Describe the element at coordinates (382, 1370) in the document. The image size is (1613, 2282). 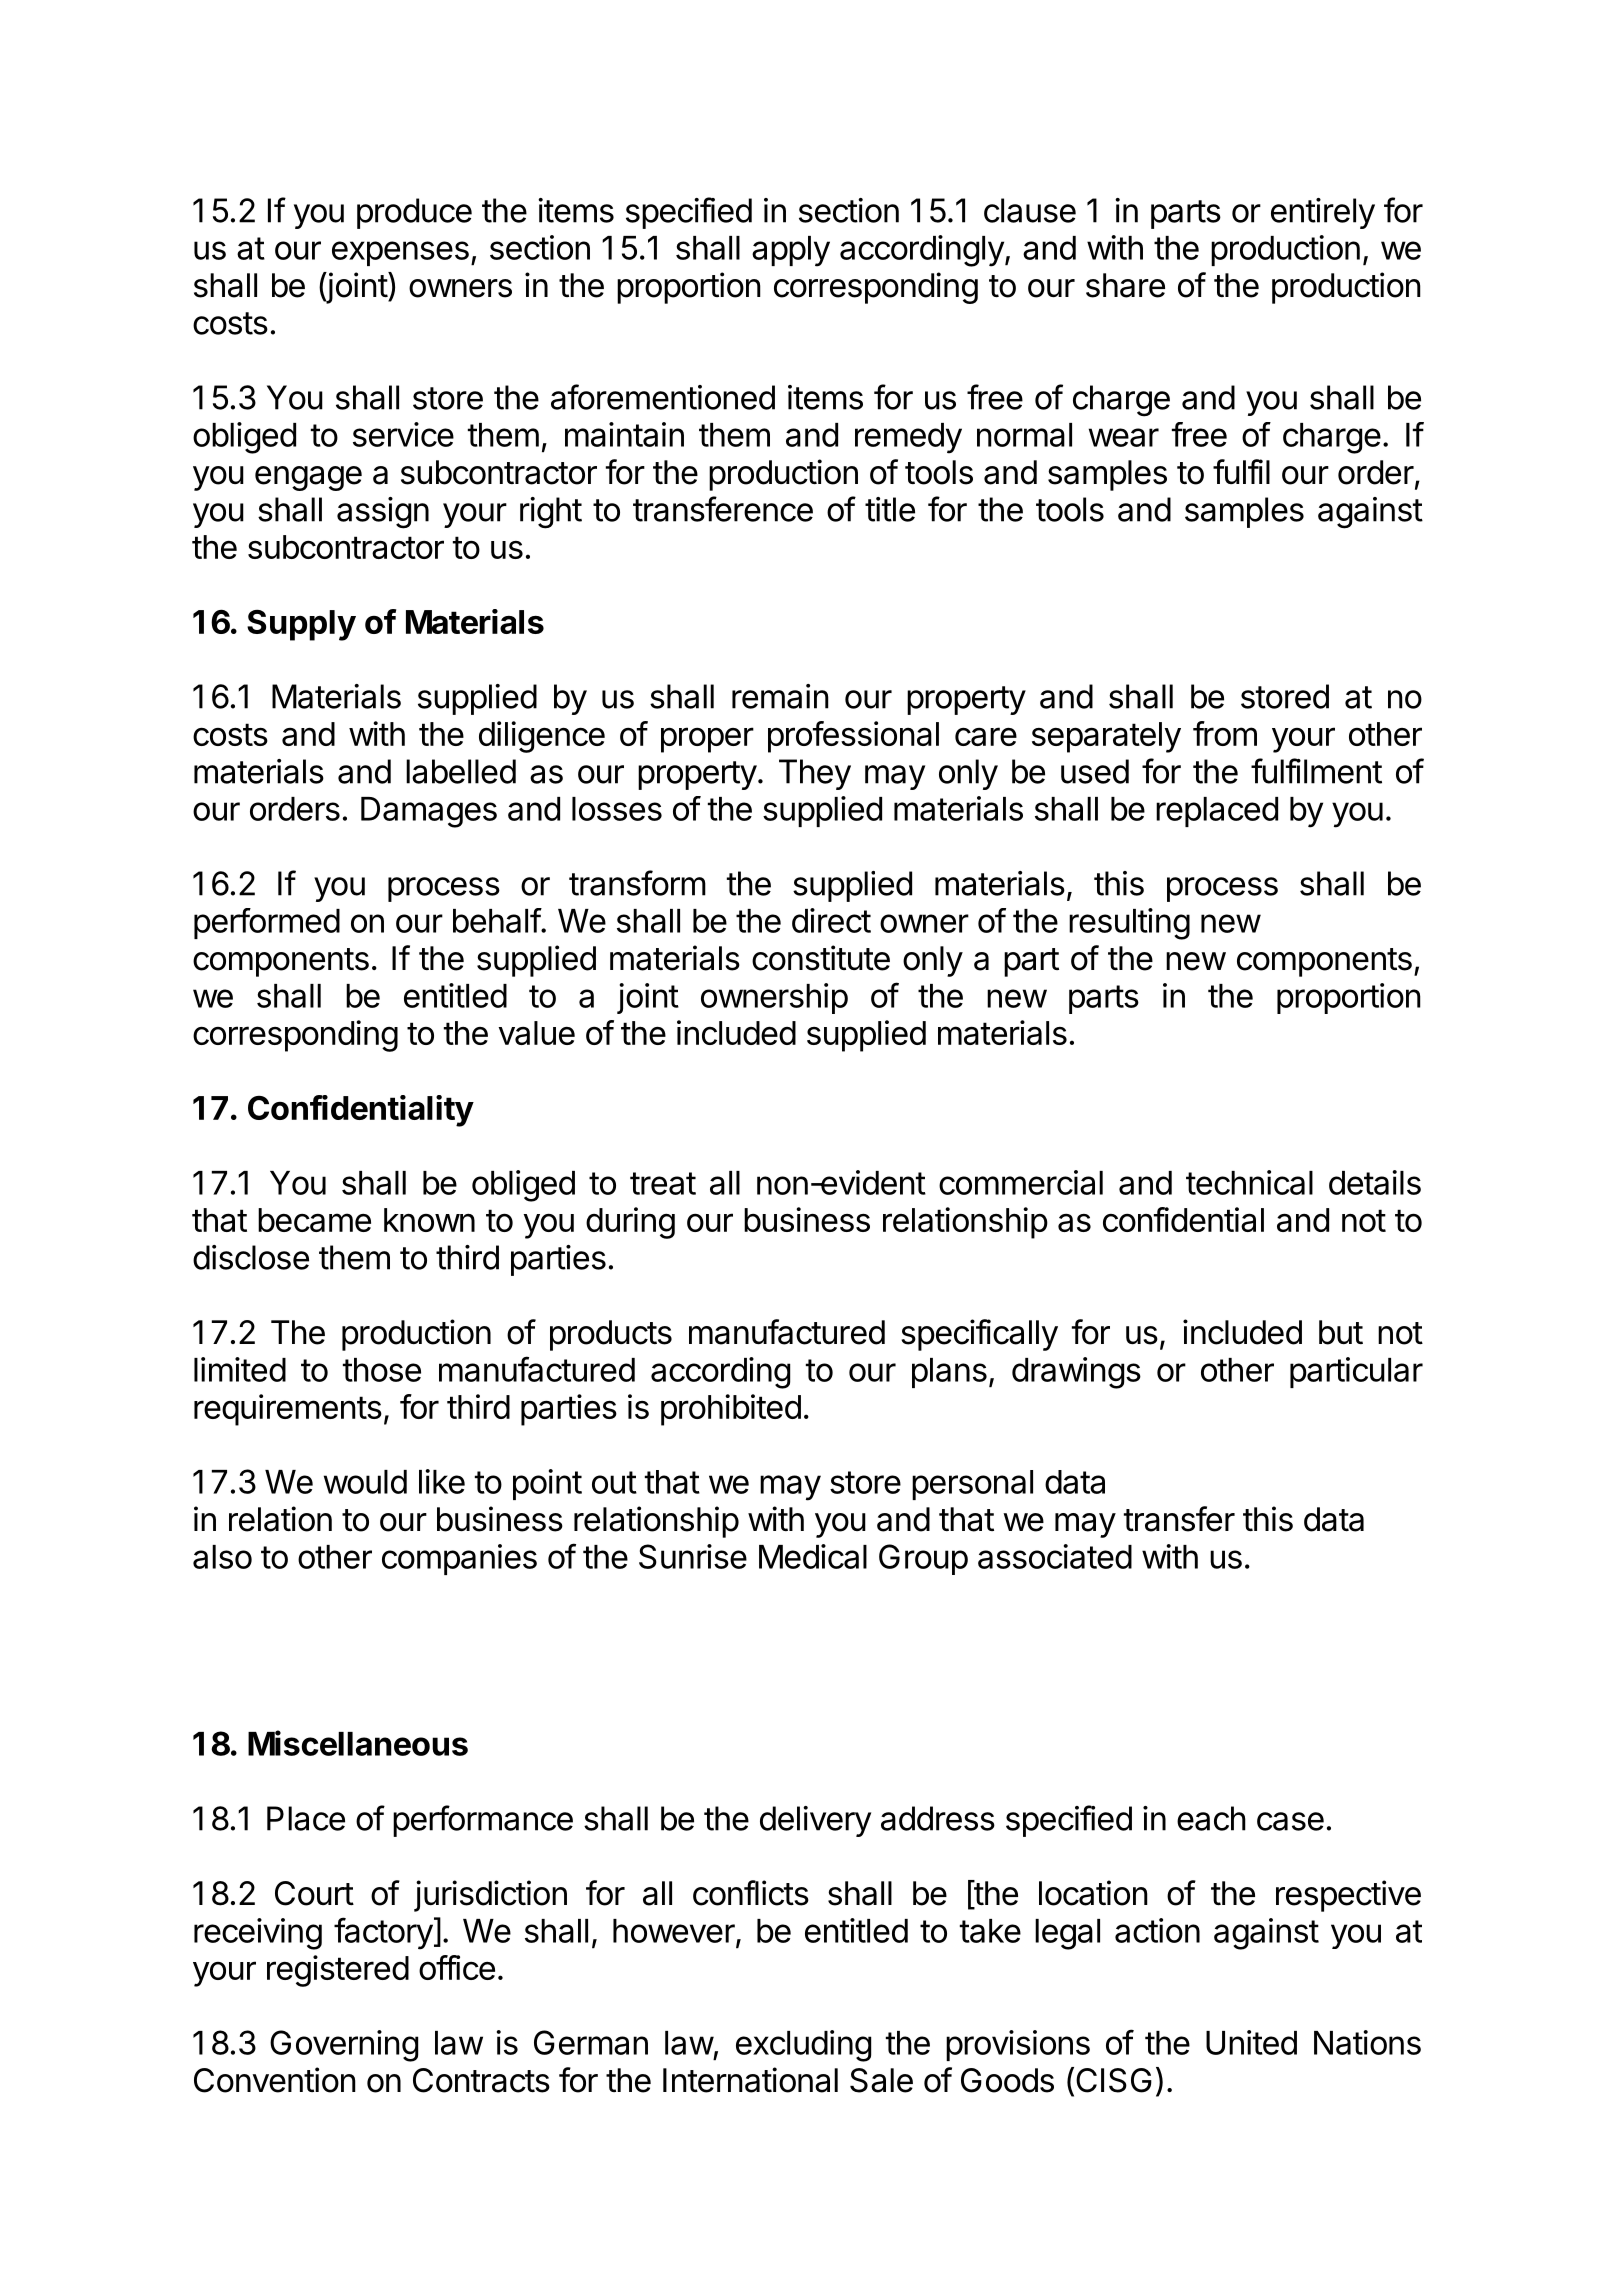
I see `those` at that location.
